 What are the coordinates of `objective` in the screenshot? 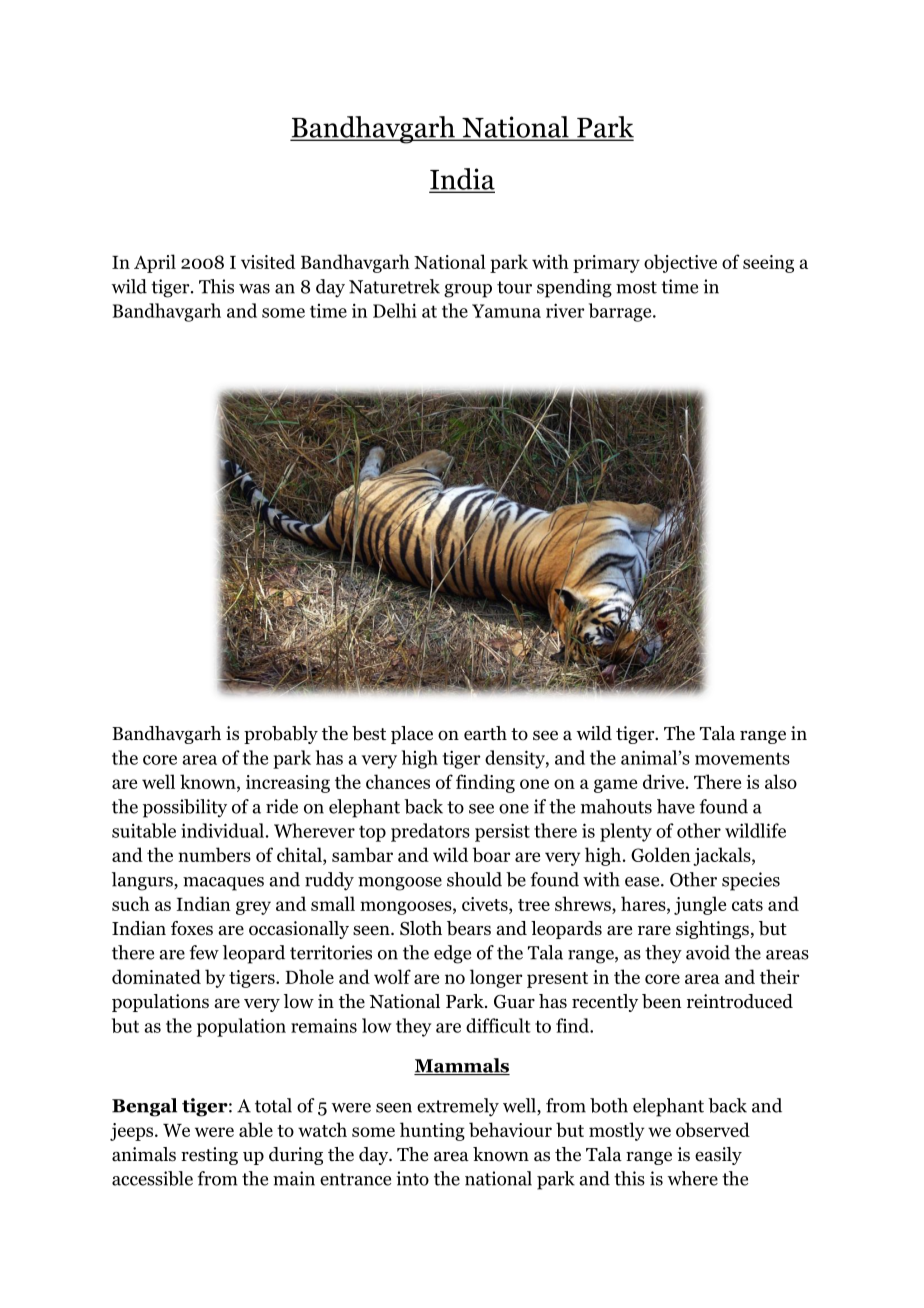 It's located at (680, 263).
